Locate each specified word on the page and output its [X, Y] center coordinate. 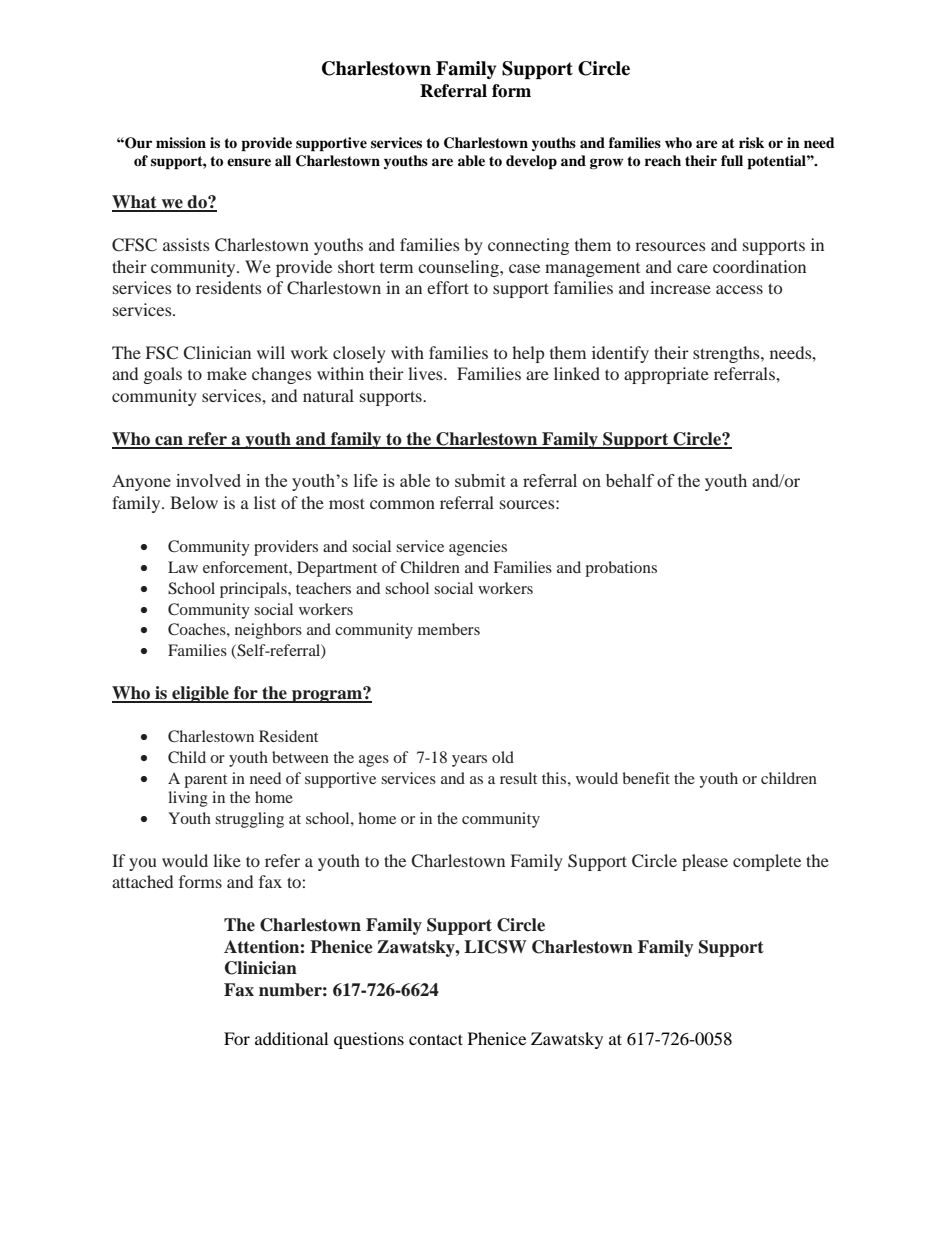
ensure [249, 162]
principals [254, 590]
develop [531, 162]
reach [663, 160]
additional [291, 1038]
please [705, 862]
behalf [630, 480]
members [449, 629]
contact [436, 1039]
